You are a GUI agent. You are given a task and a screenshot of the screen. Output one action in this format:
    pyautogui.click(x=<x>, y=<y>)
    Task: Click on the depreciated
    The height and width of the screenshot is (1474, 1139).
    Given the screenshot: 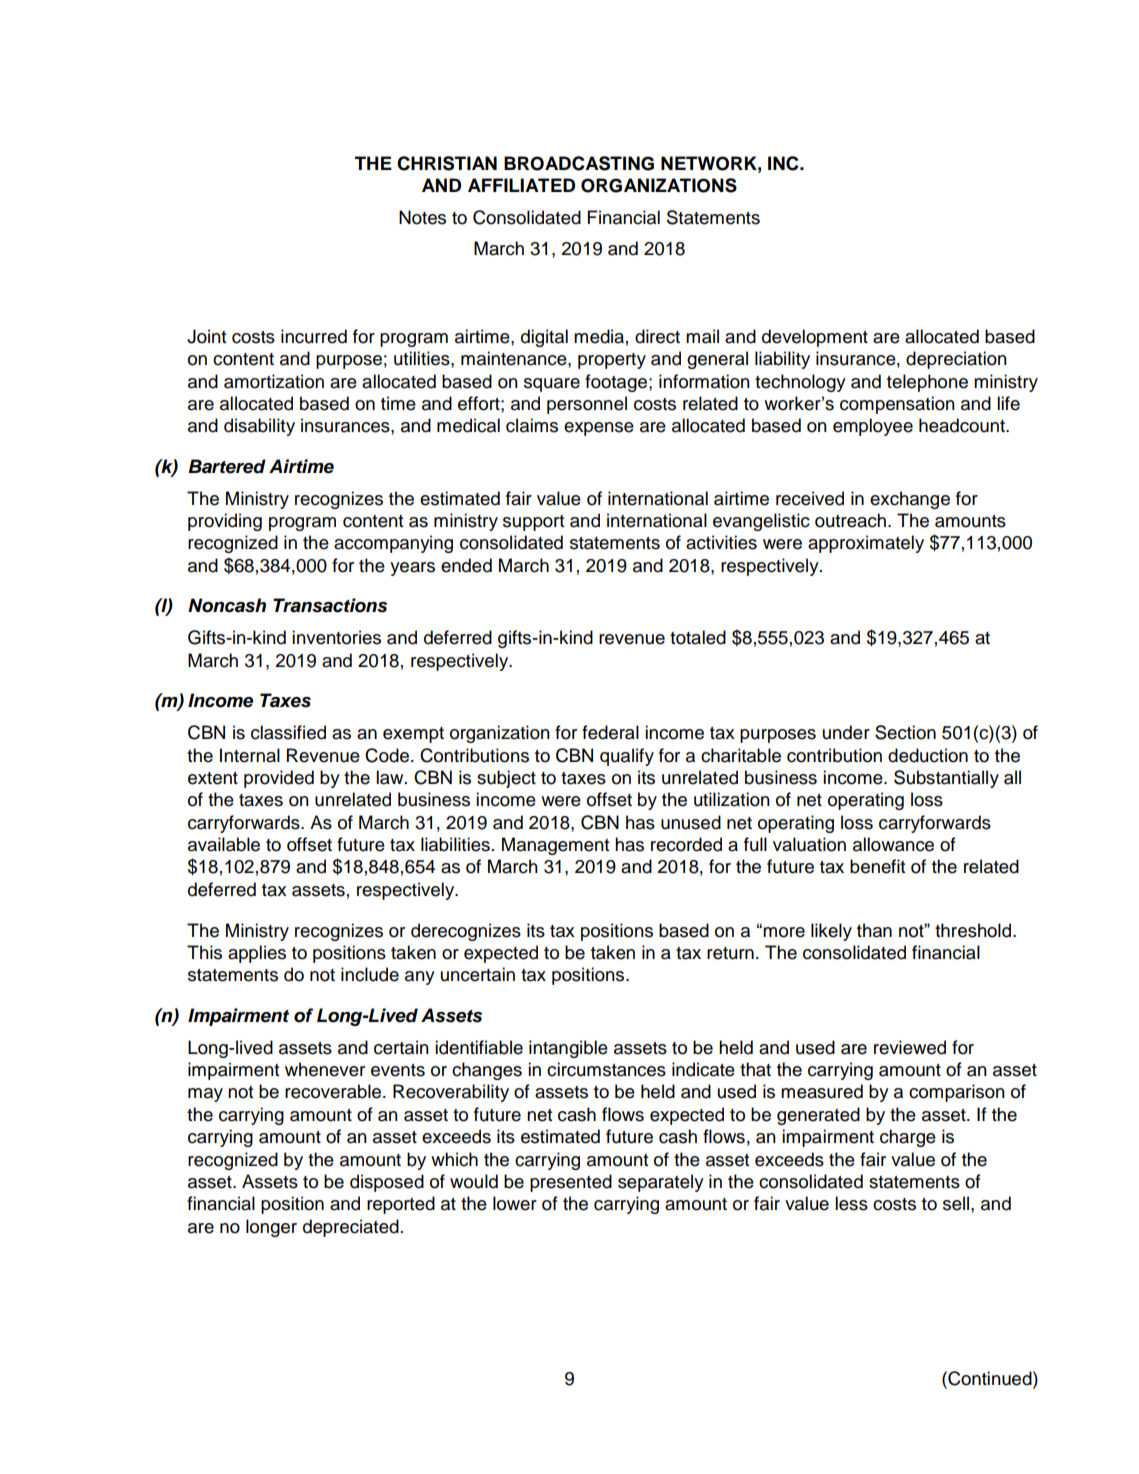 What is the action you would take?
    pyautogui.click(x=351, y=1228)
